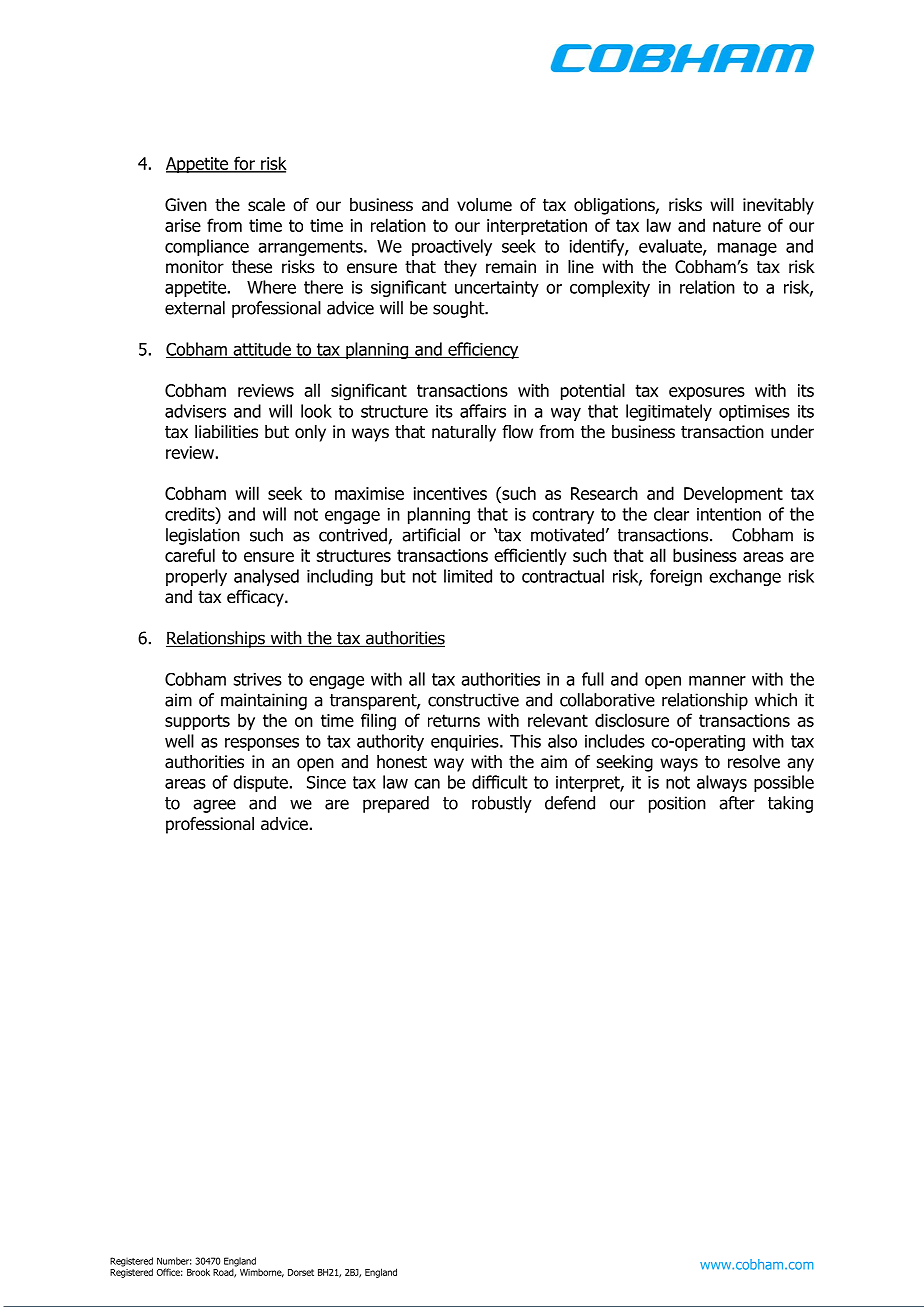 The width and height of the screenshot is (924, 1308). What do you see at coordinates (737, 225) in the screenshot?
I see `nature` at bounding box center [737, 225].
